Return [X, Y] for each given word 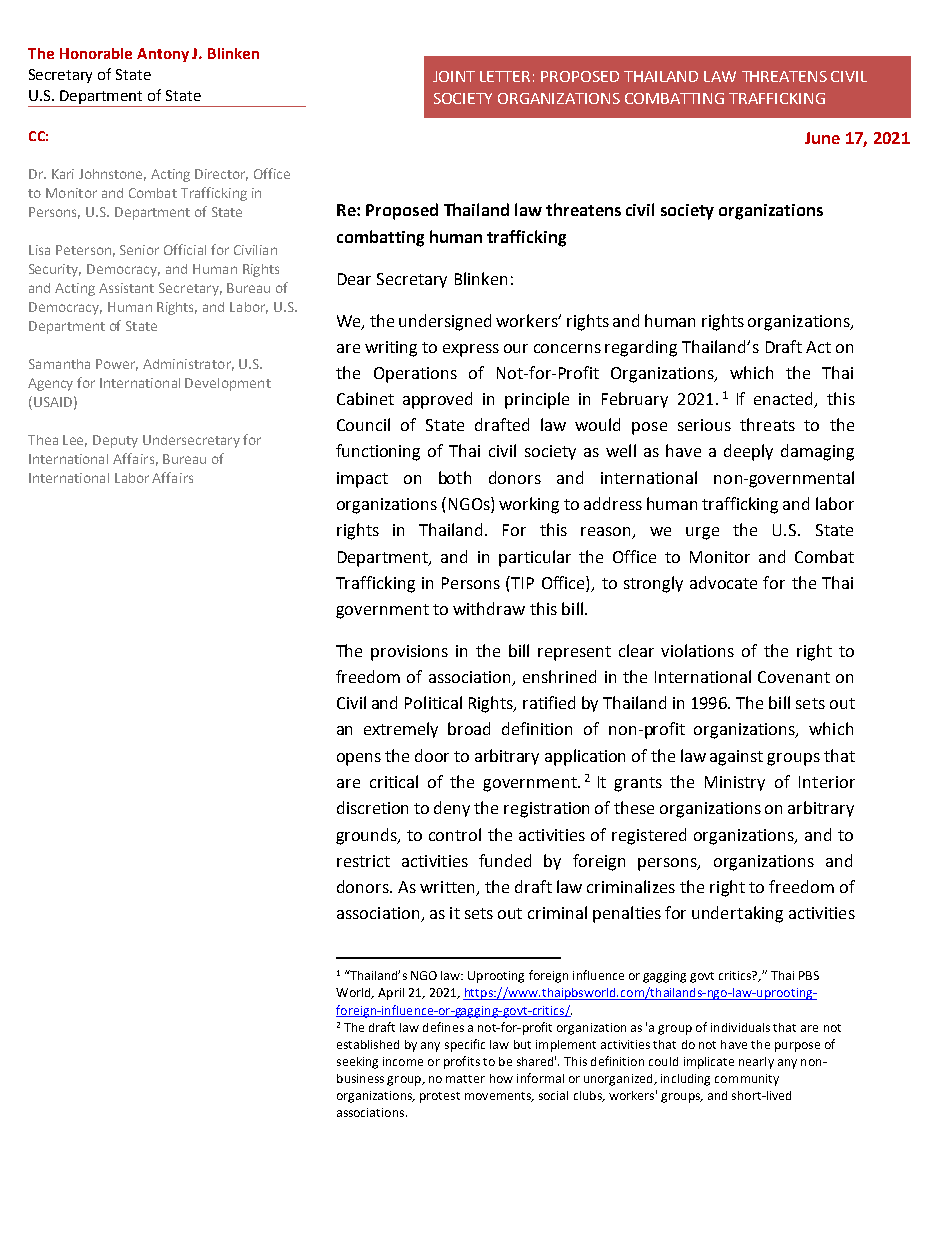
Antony [163, 55]
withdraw [489, 608]
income [403, 1061]
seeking [357, 1063]
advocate [723, 582]
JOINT [454, 76]
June [822, 138]
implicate [709, 1063]
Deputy [115, 441]
